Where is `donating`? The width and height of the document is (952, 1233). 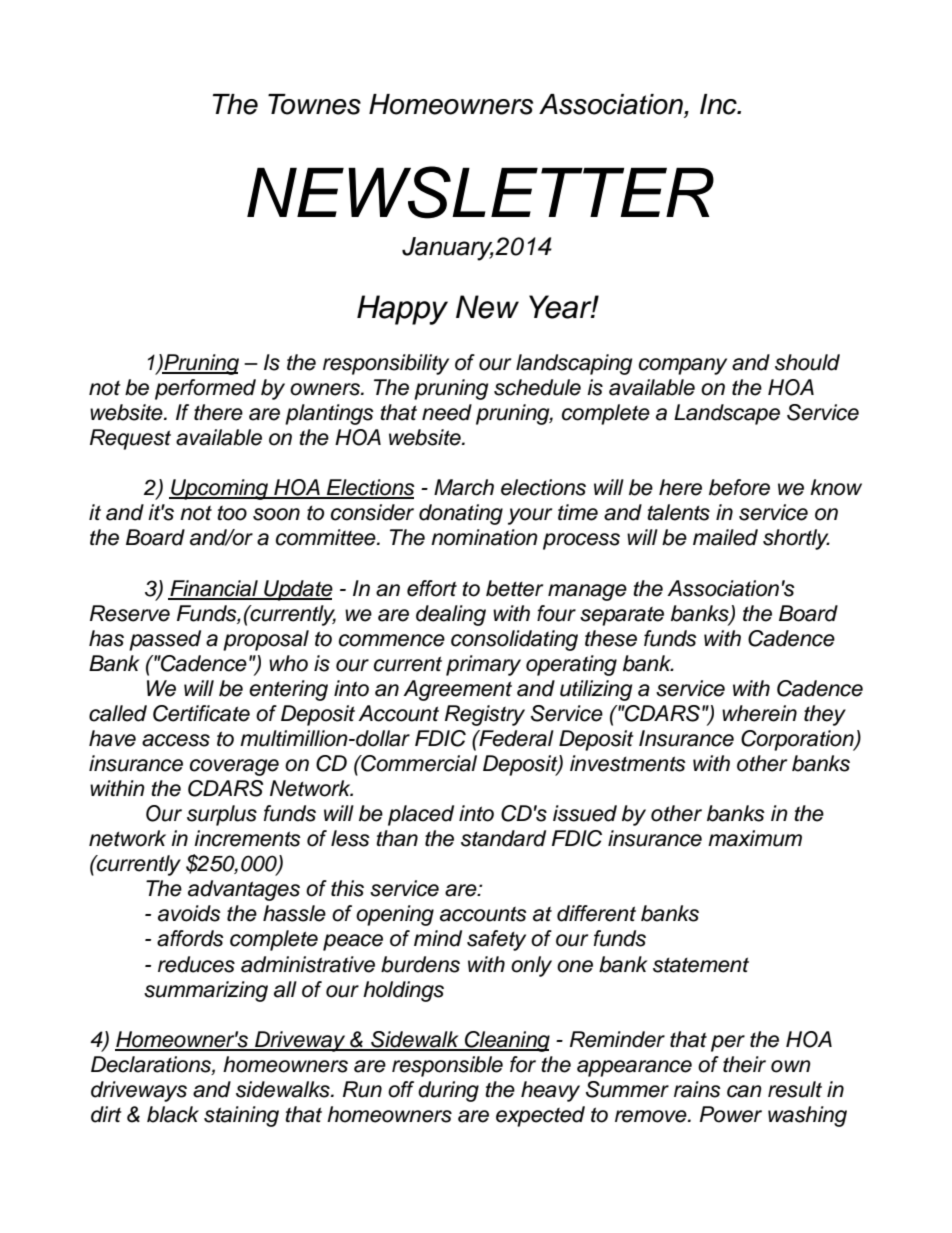 donating is located at coordinates (461, 514).
